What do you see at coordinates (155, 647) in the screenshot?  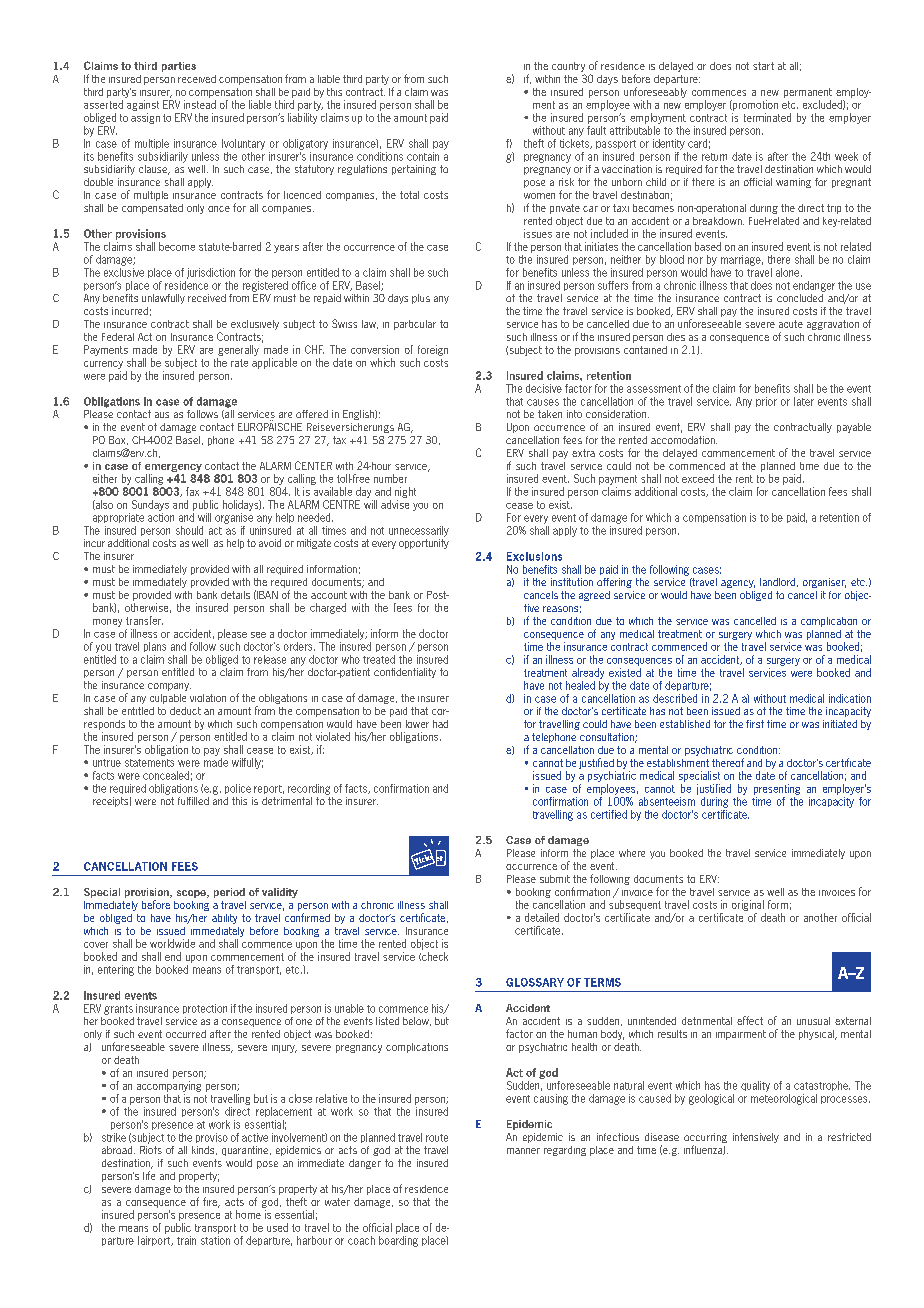 I see `plans` at bounding box center [155, 647].
